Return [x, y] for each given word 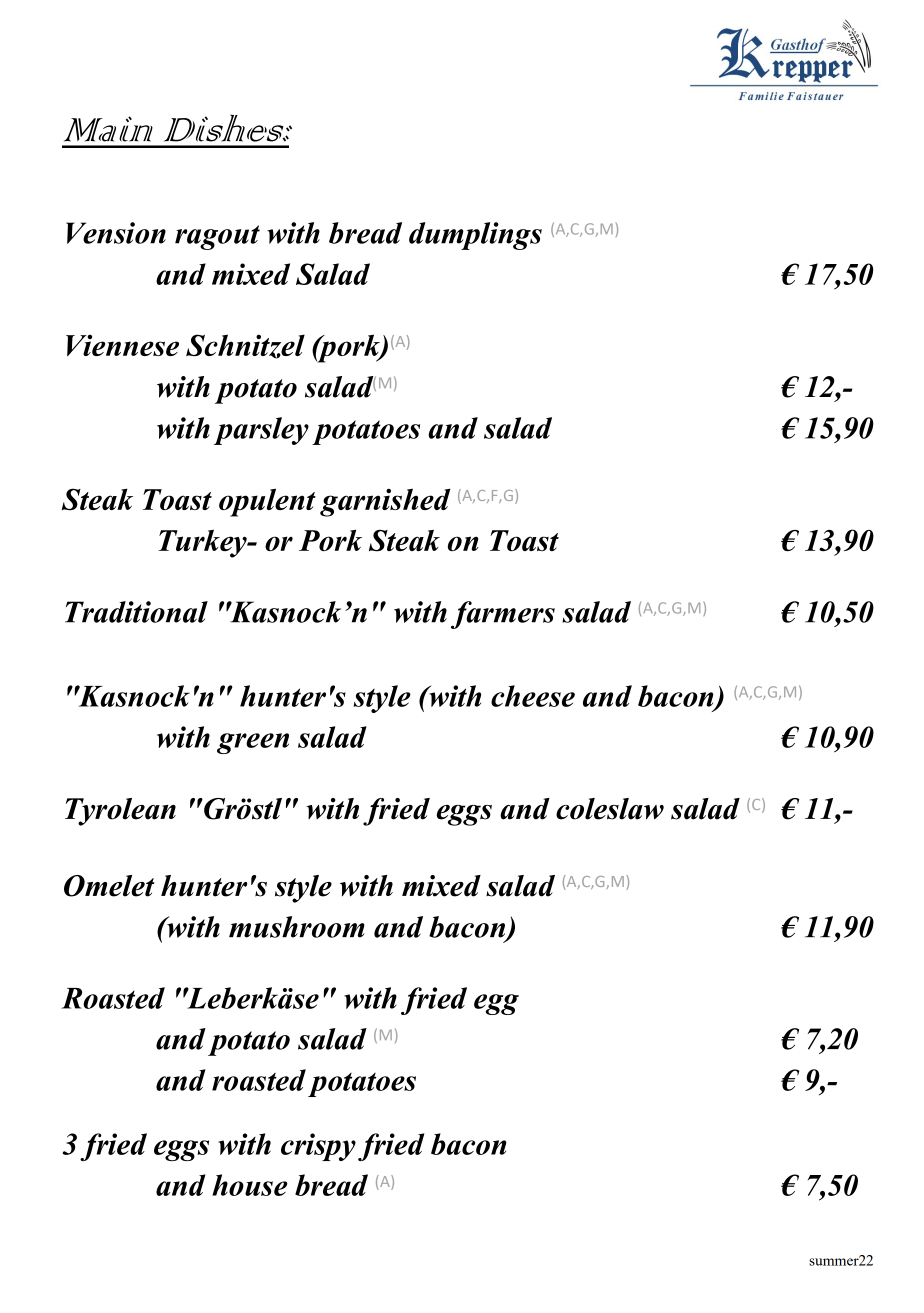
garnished [385, 502]
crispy [318, 1147]
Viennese [122, 345]
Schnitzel [245, 346]
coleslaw [610, 809]
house [250, 1185]
